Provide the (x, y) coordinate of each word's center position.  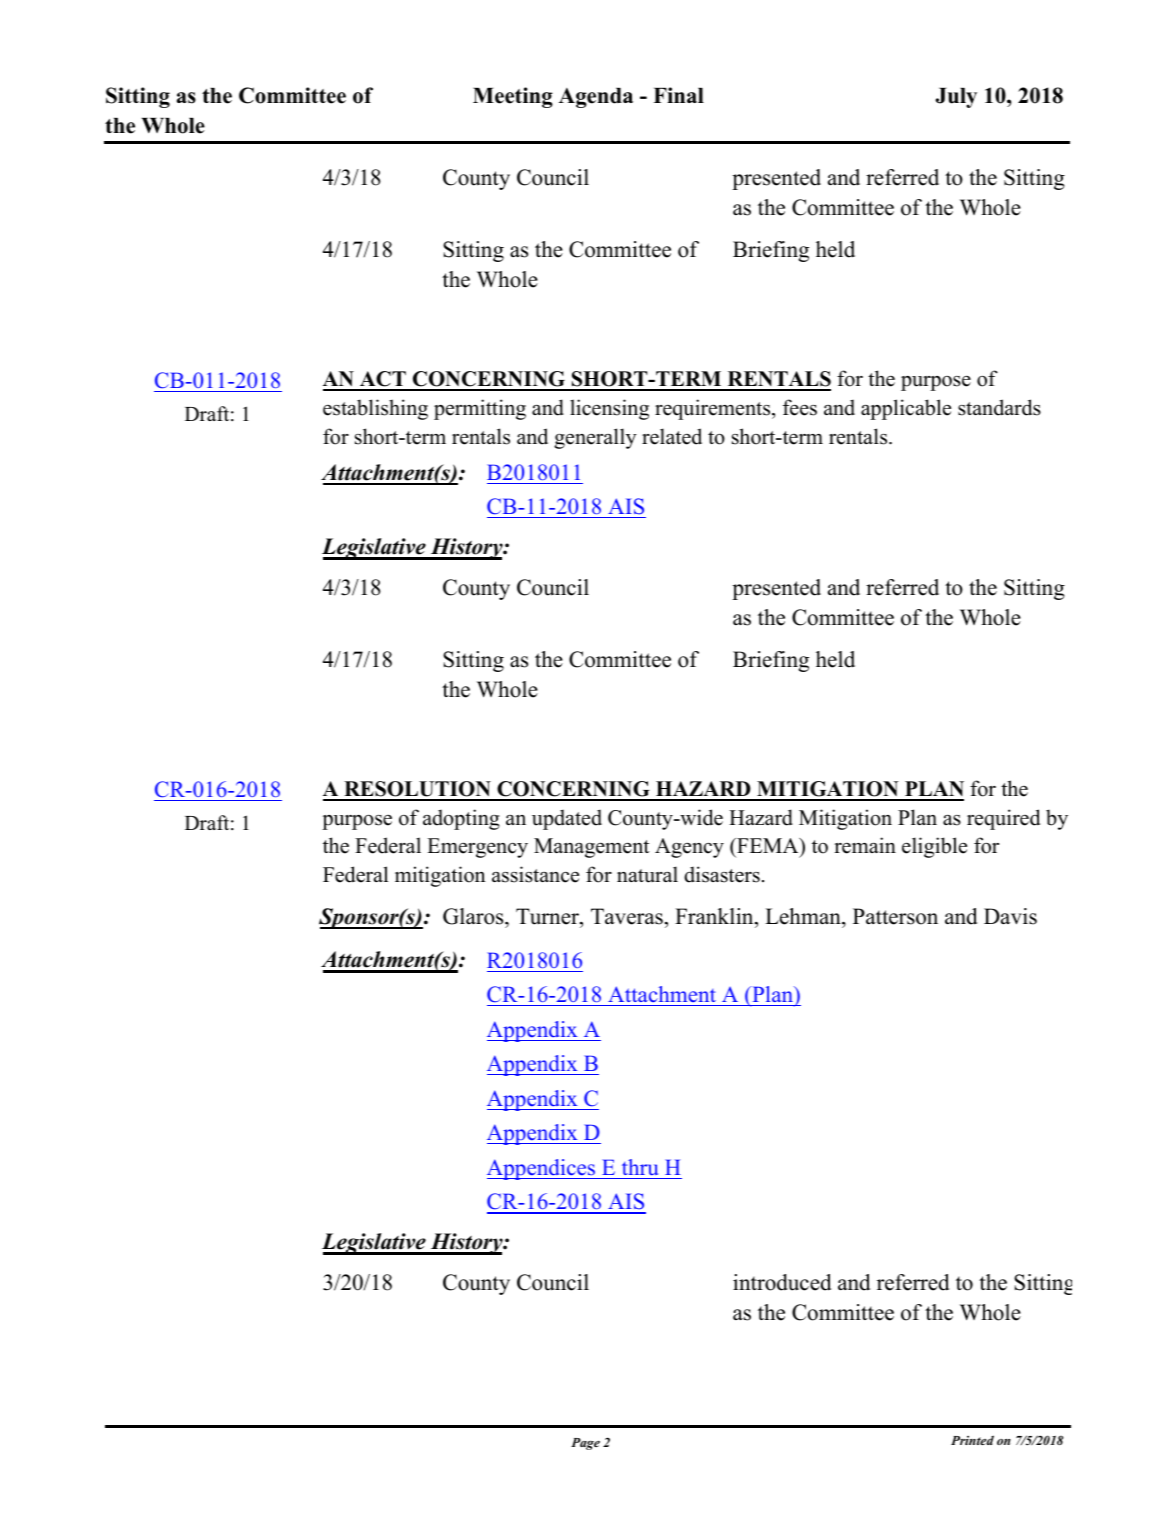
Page (585, 1444)
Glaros (474, 916)
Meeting (513, 97)
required (1003, 819)
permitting (480, 409)
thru (640, 1167)
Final (678, 95)
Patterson (895, 916)
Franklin (715, 916)
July (956, 98)
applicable (906, 409)
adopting (461, 819)
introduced (782, 1282)
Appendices (542, 1169)
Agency (689, 848)
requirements (714, 409)
